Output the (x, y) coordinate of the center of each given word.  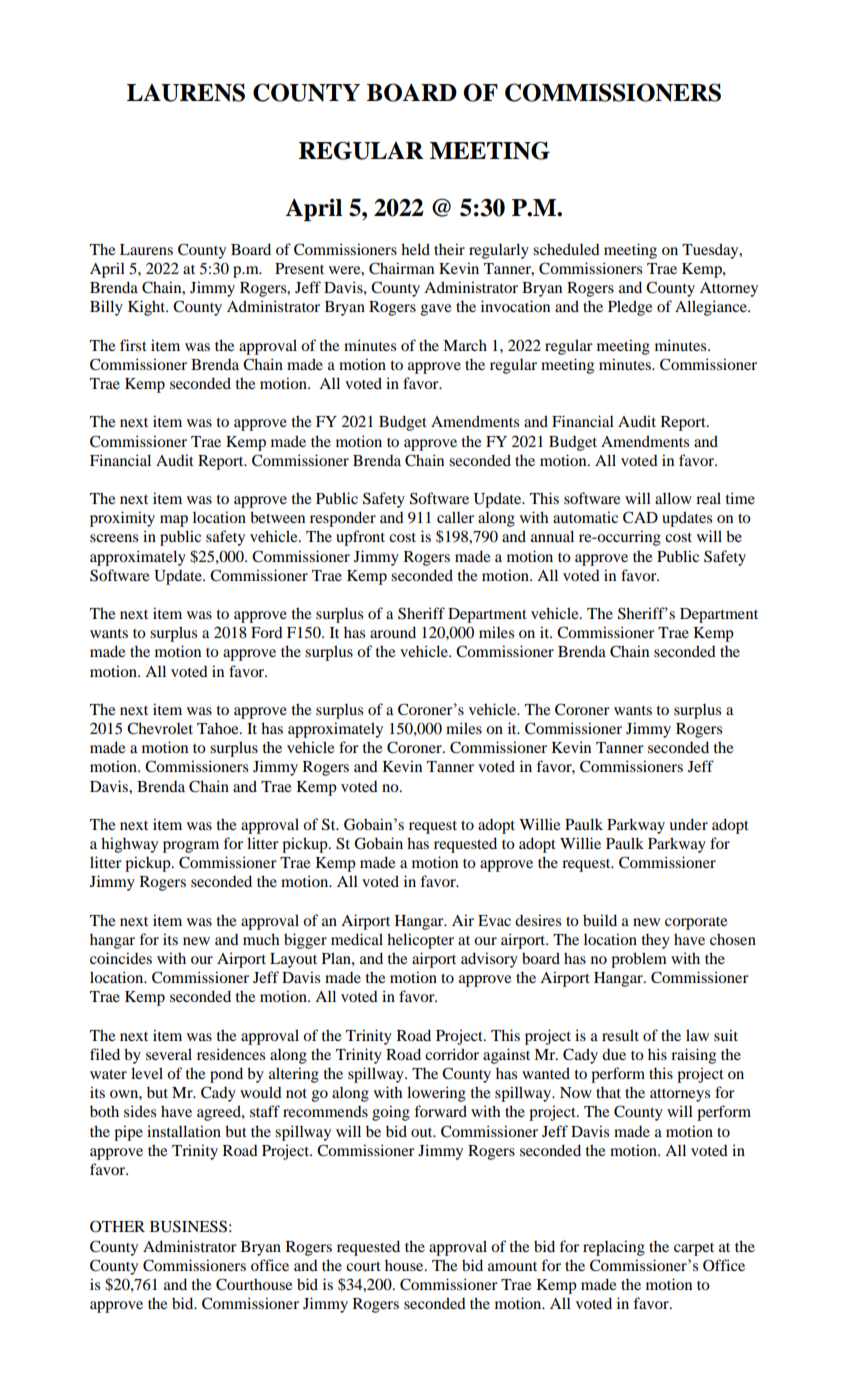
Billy (106, 308)
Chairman (401, 268)
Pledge (630, 308)
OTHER (117, 1226)
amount (512, 1266)
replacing (614, 1248)
